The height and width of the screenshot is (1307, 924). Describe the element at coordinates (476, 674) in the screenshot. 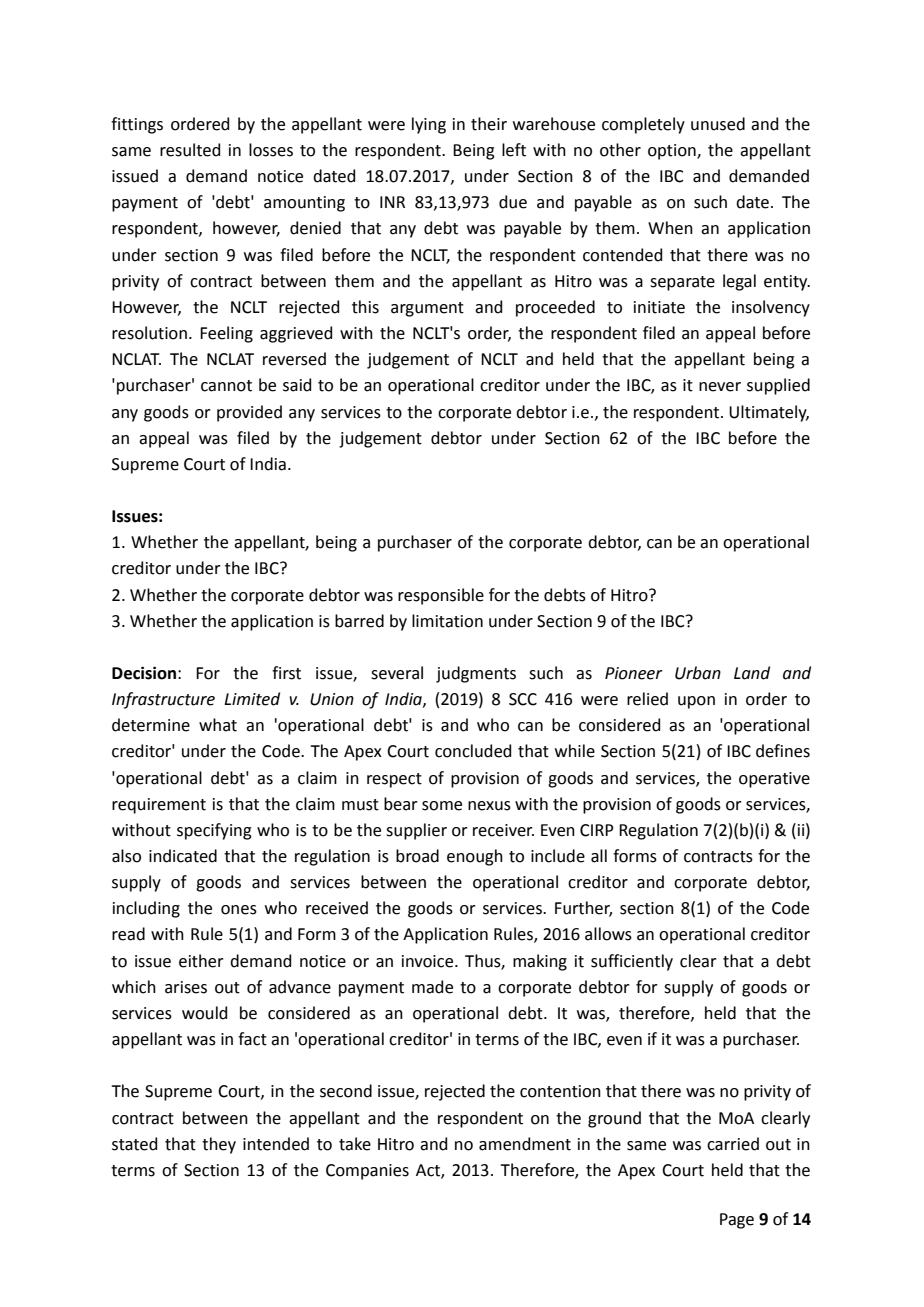

I see `judgments` at that location.
